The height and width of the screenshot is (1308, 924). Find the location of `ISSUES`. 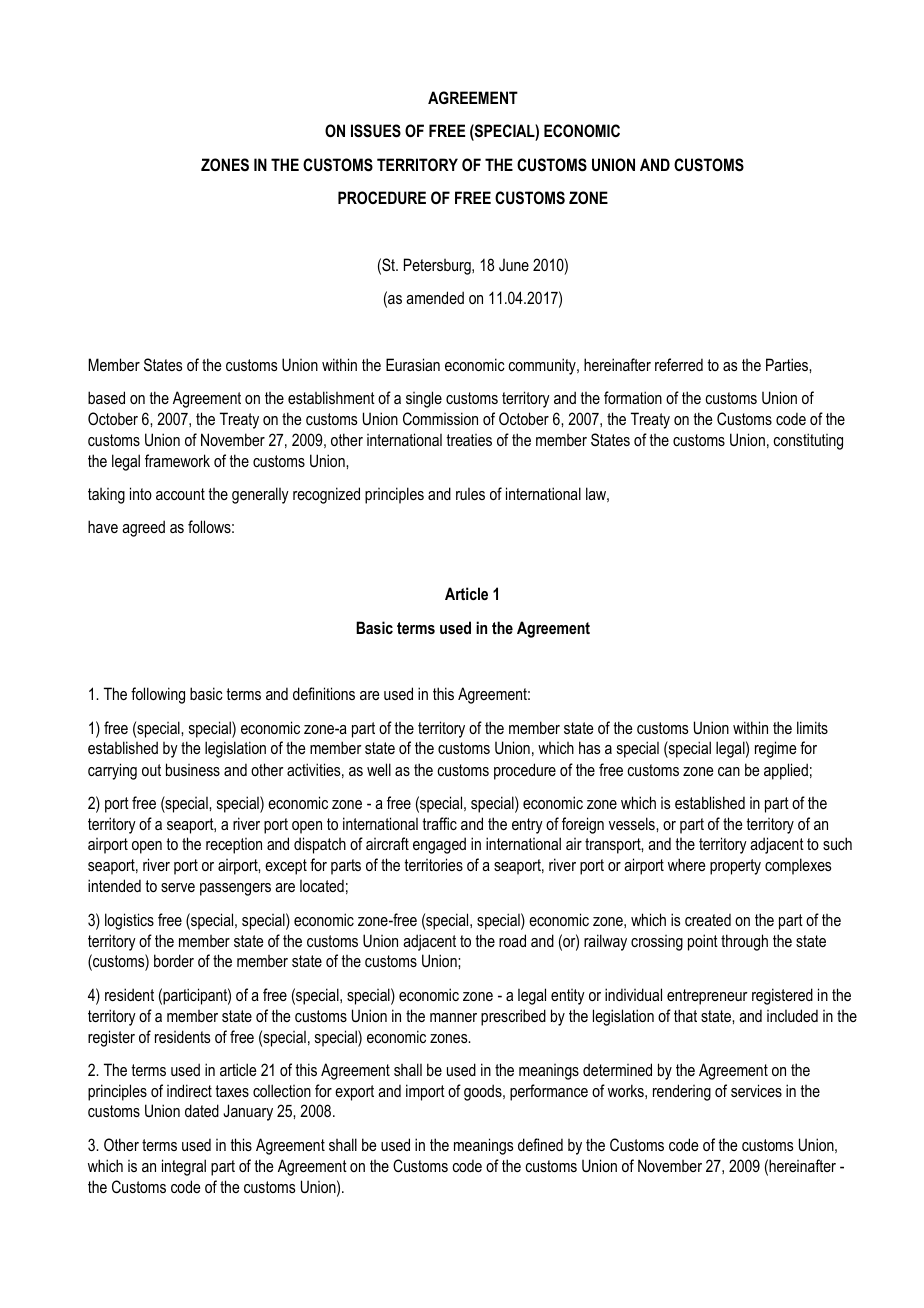

ISSUES is located at coordinates (376, 131).
